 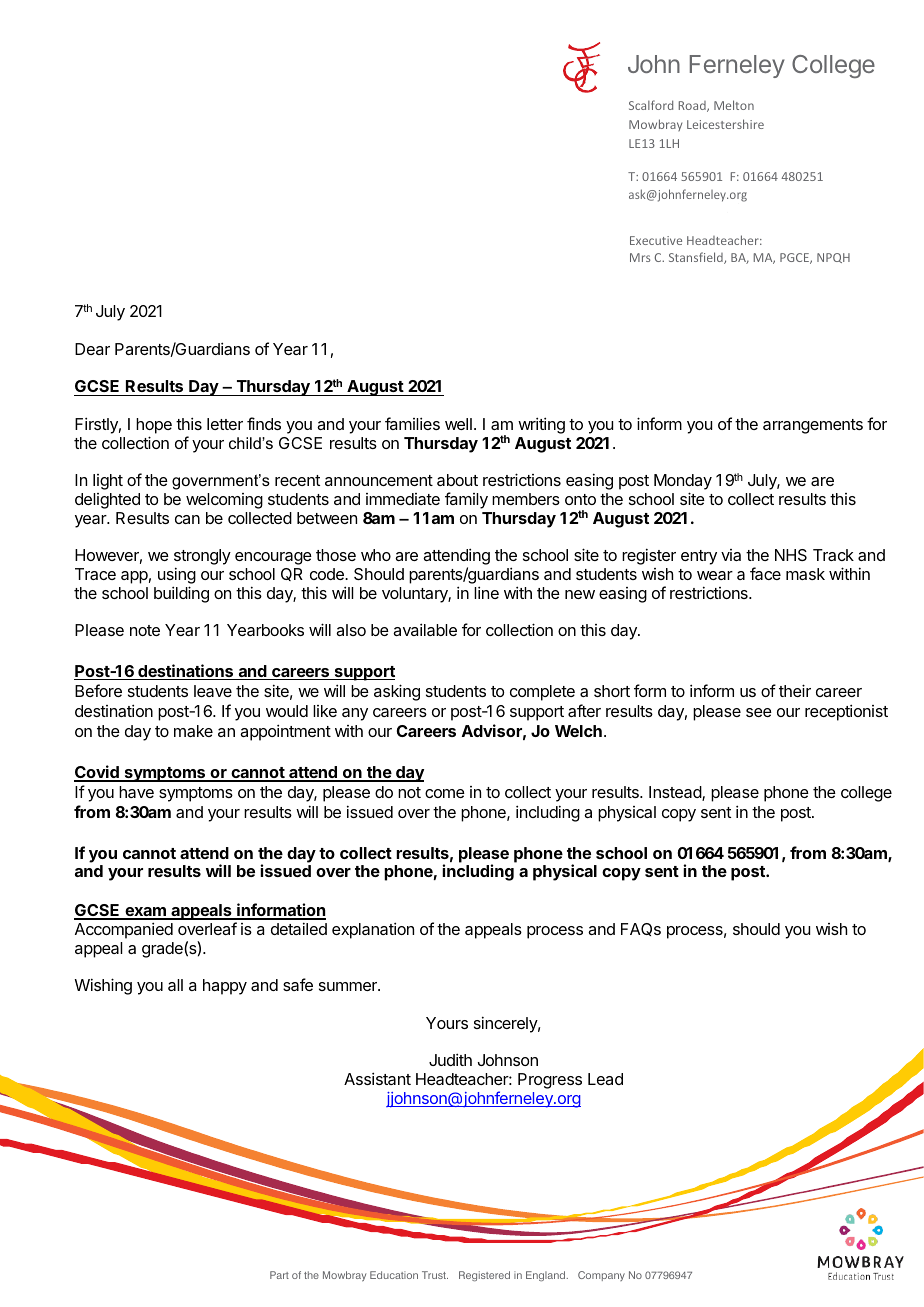 What do you see at coordinates (92, 349) in the screenshot?
I see `Dear` at bounding box center [92, 349].
